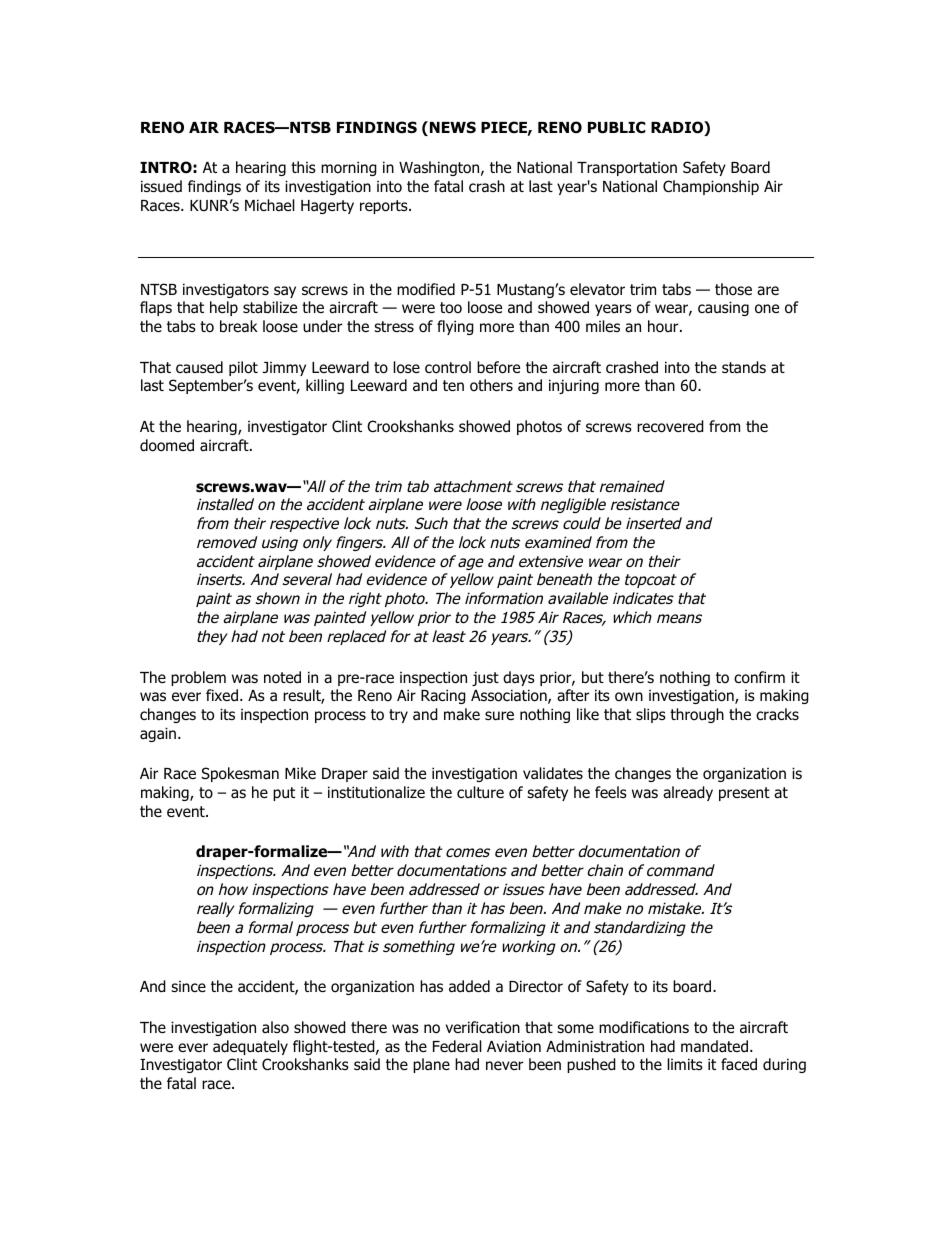 This screenshot has height=1233, width=952. What do you see at coordinates (303, 167) in the screenshot?
I see `this` at bounding box center [303, 167].
